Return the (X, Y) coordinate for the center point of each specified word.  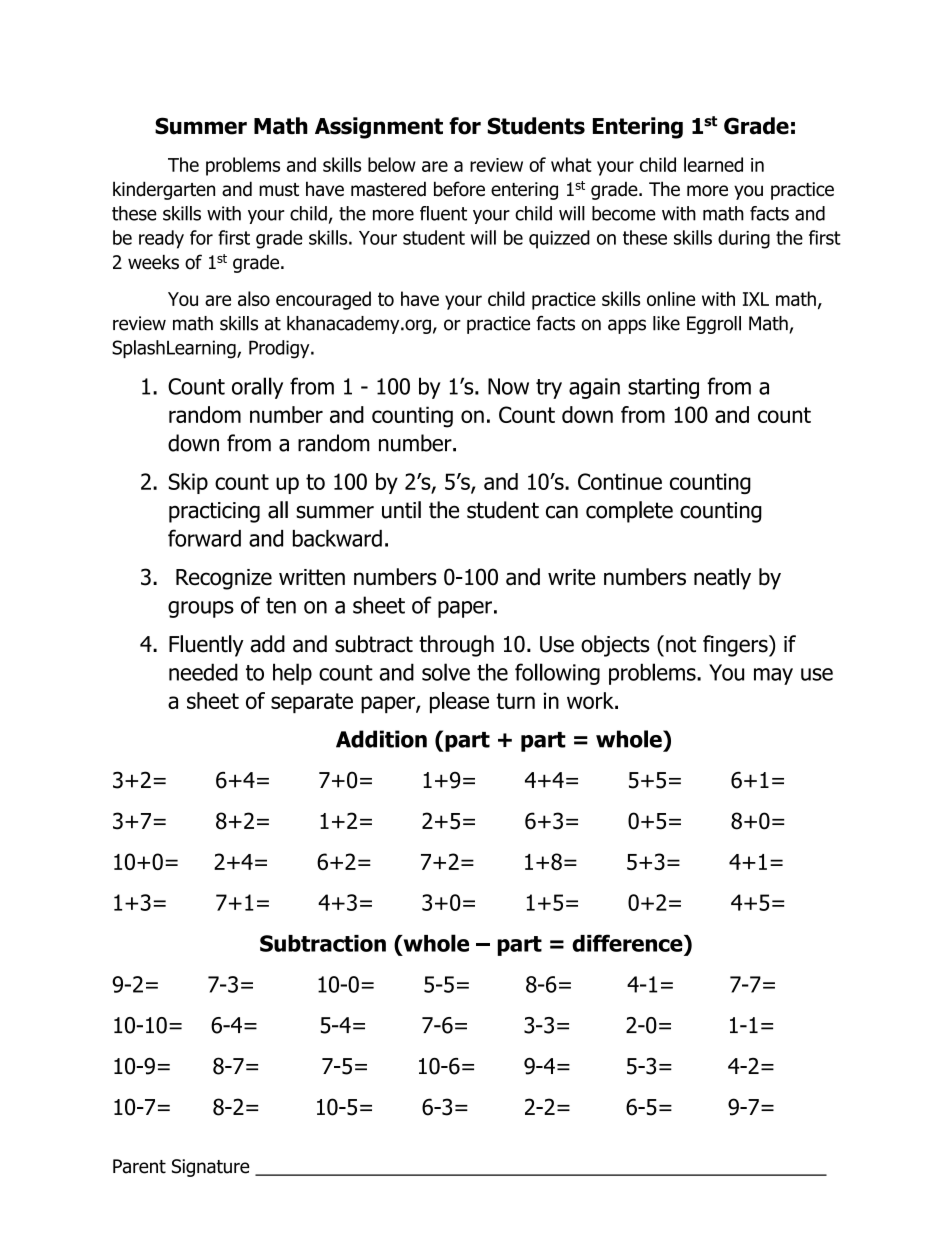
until (401, 510)
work (591, 700)
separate (312, 703)
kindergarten (164, 190)
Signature (211, 1168)
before (459, 189)
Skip (188, 483)
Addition (381, 739)
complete (629, 512)
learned (713, 164)
